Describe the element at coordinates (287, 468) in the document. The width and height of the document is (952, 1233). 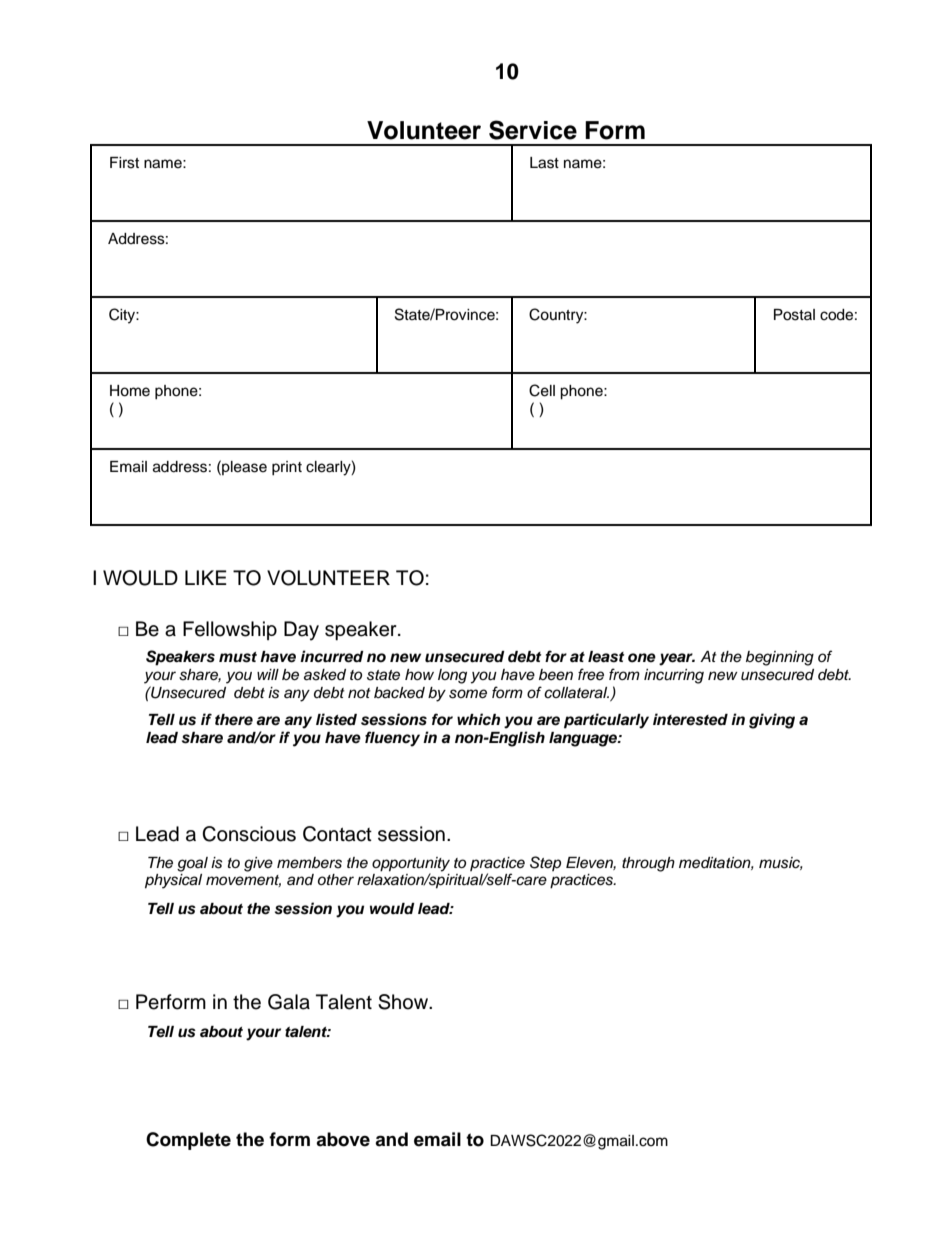
I see `print` at that location.
